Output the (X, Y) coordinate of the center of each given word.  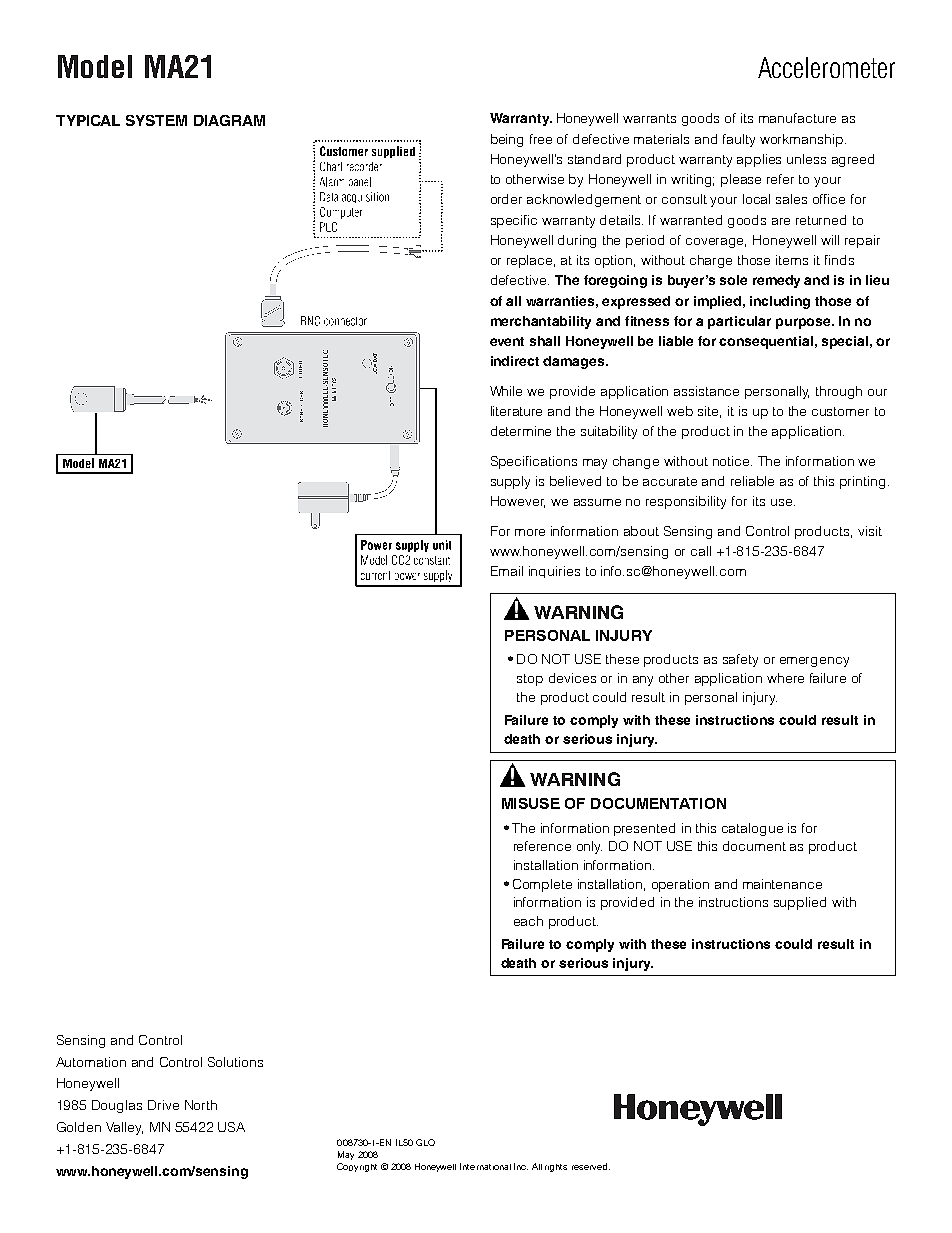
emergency (814, 662)
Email (507, 571)
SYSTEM (156, 120)
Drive (163, 1105)
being (507, 140)
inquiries (554, 572)
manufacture (797, 118)
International (485, 1166)
